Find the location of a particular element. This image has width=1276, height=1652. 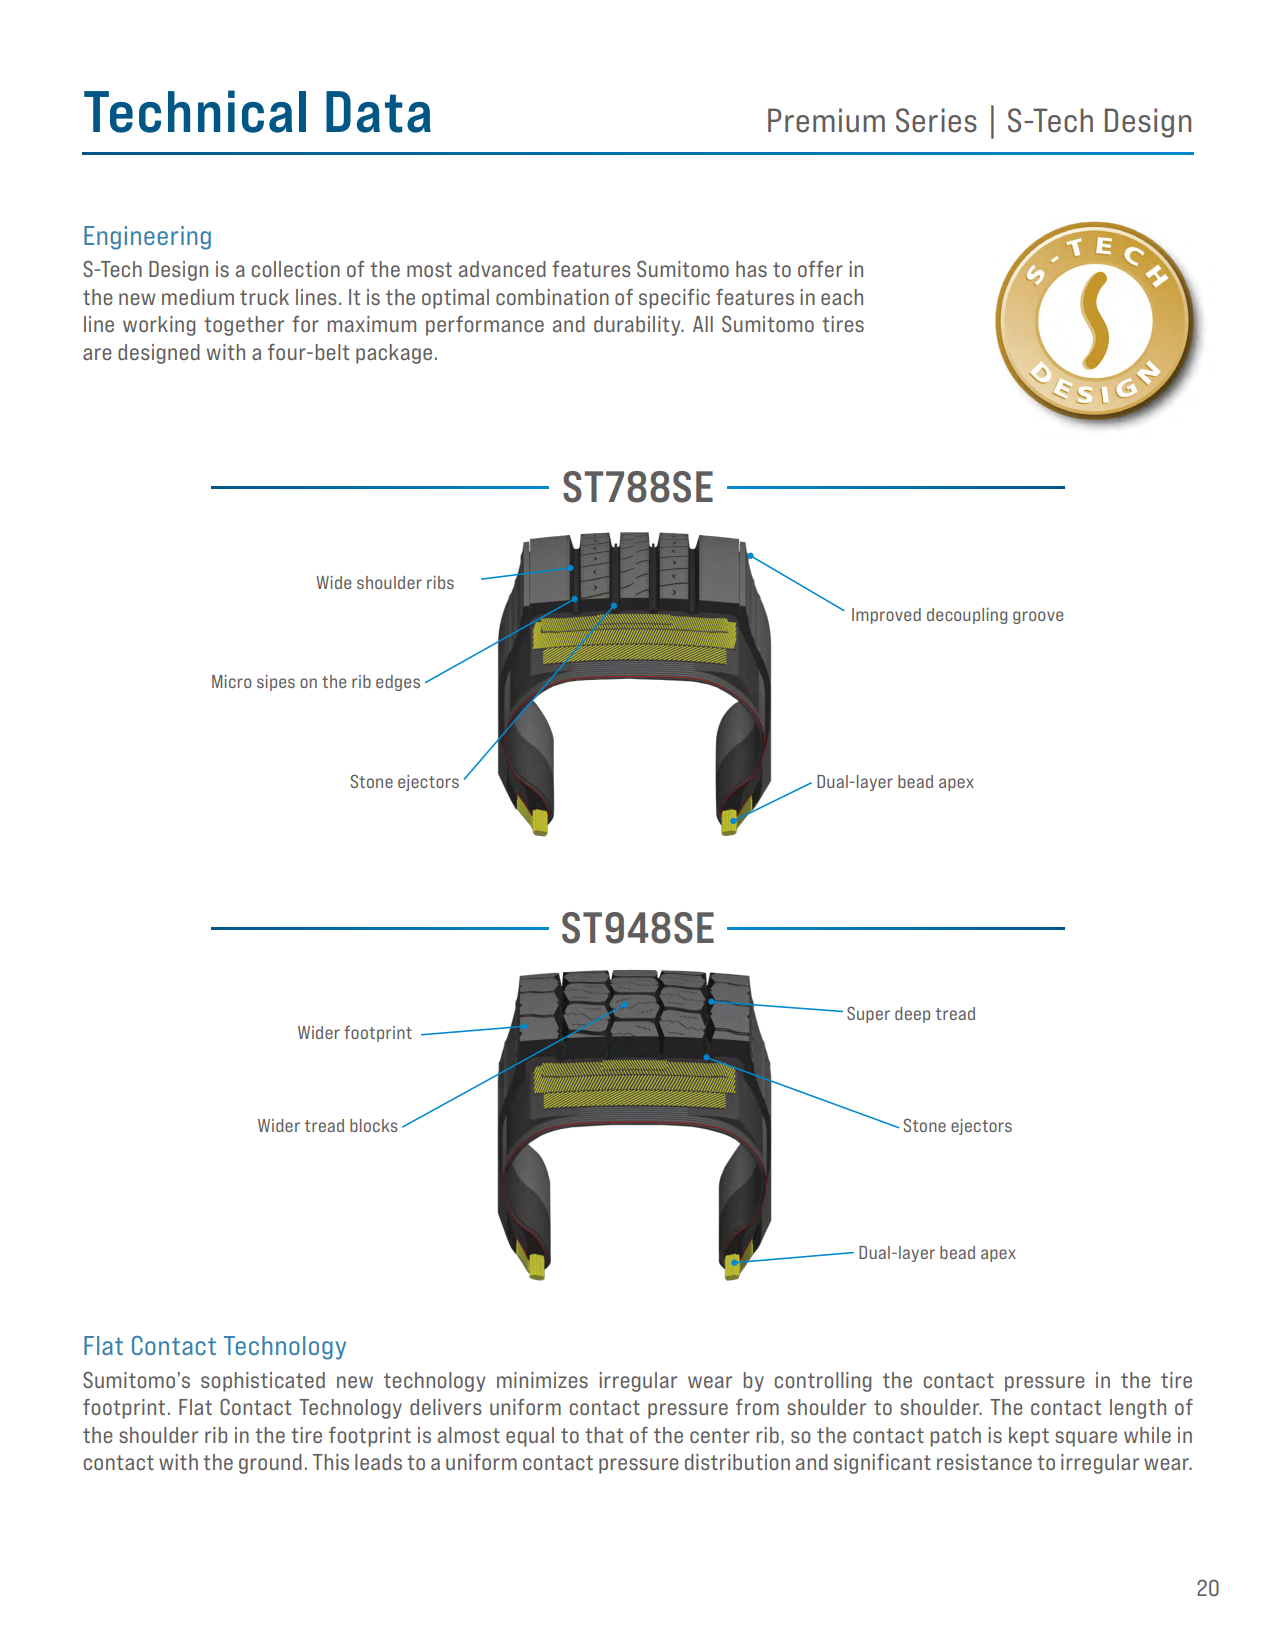

that is located at coordinates (604, 1435).
